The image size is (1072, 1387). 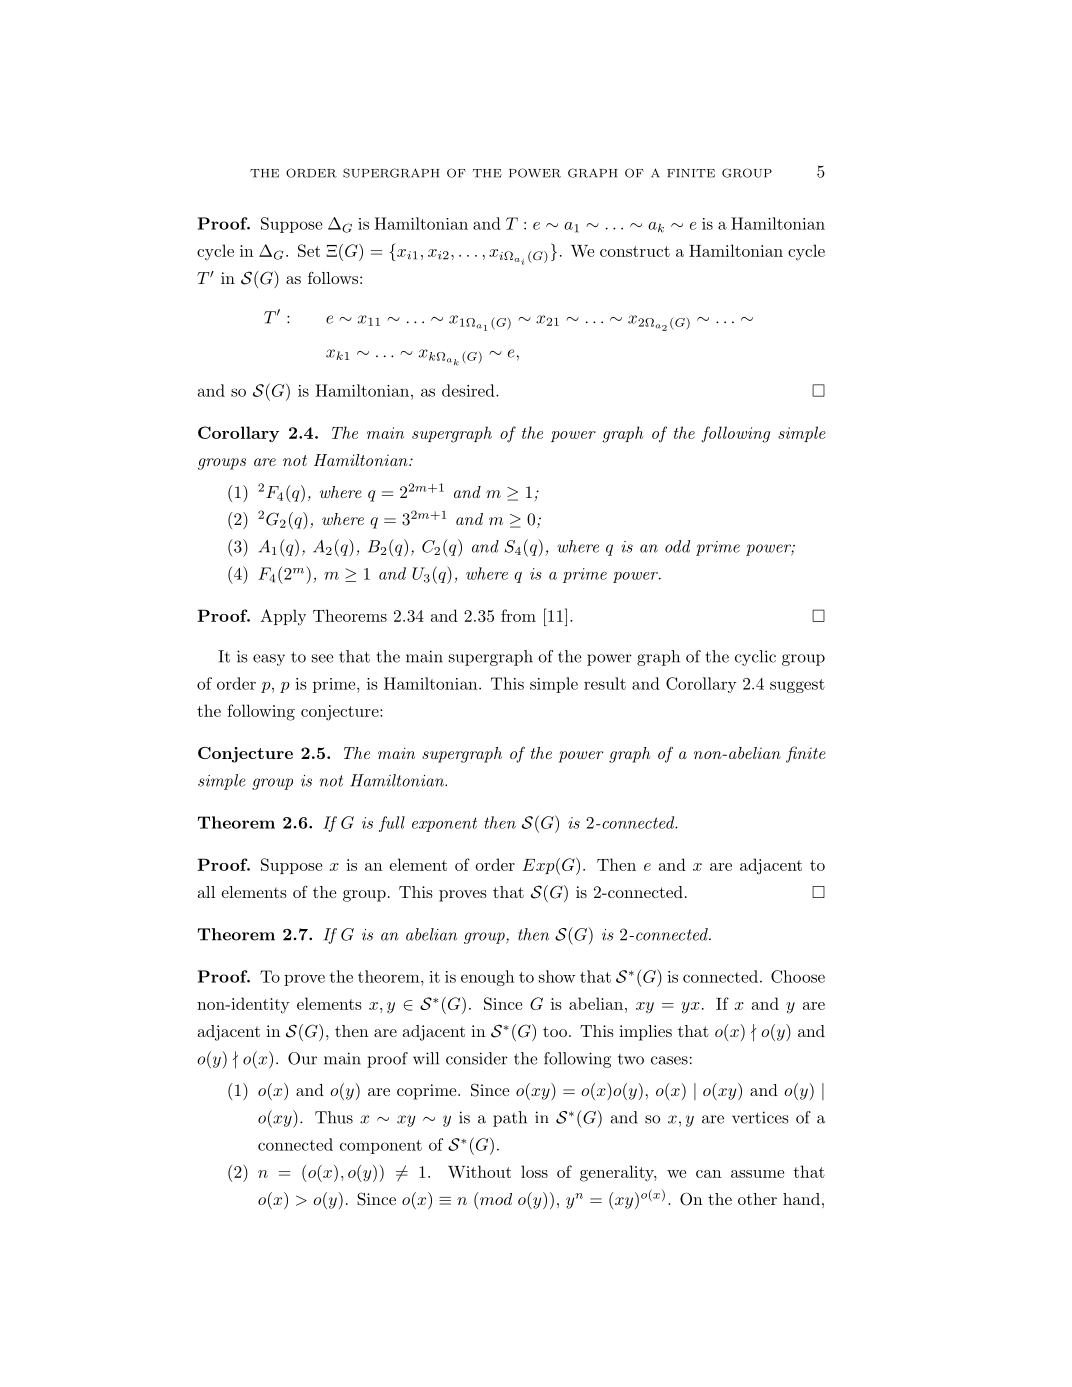 What do you see at coordinates (334, 1117) in the screenshot?
I see `Thus` at bounding box center [334, 1117].
